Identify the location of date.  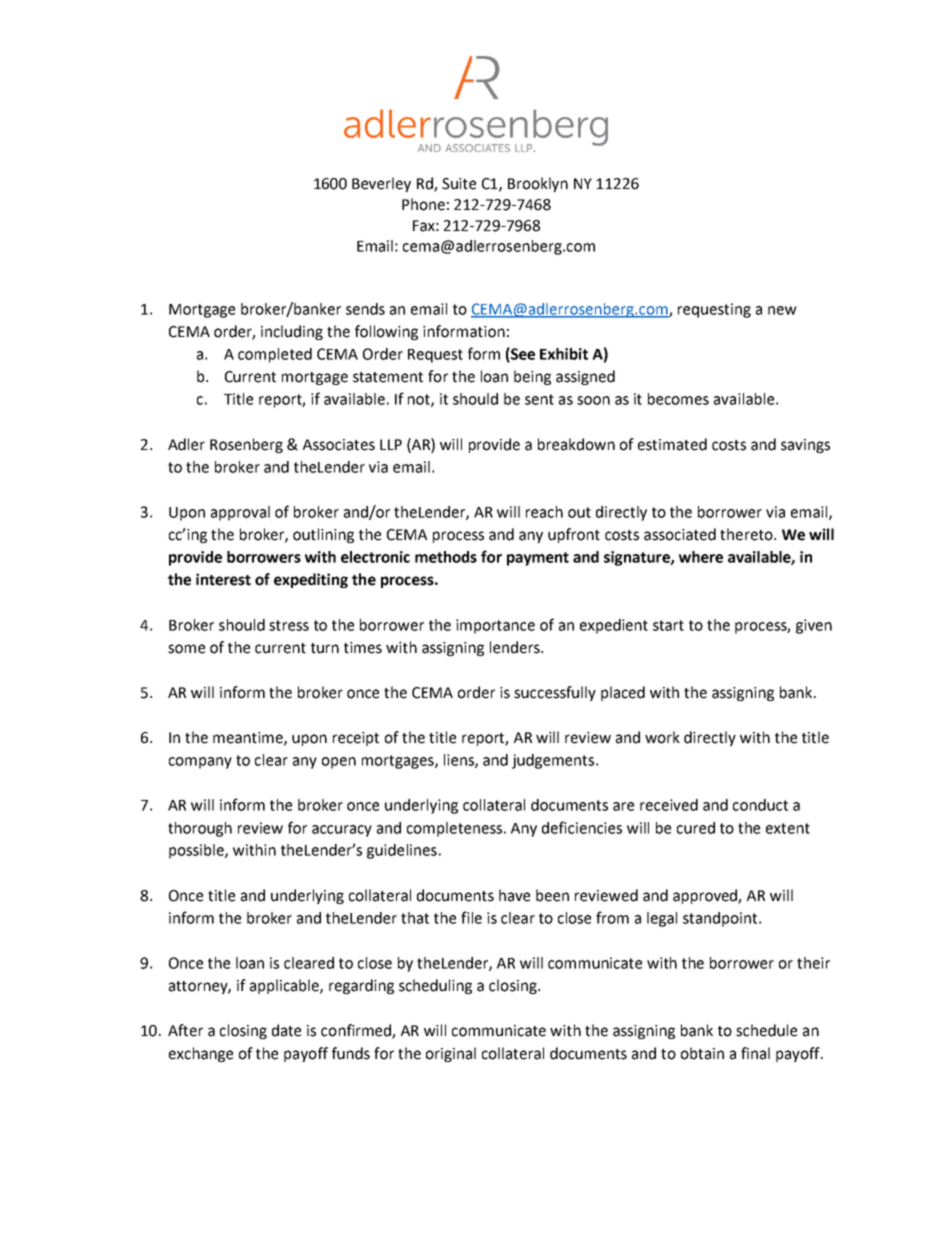
(286, 1030).
